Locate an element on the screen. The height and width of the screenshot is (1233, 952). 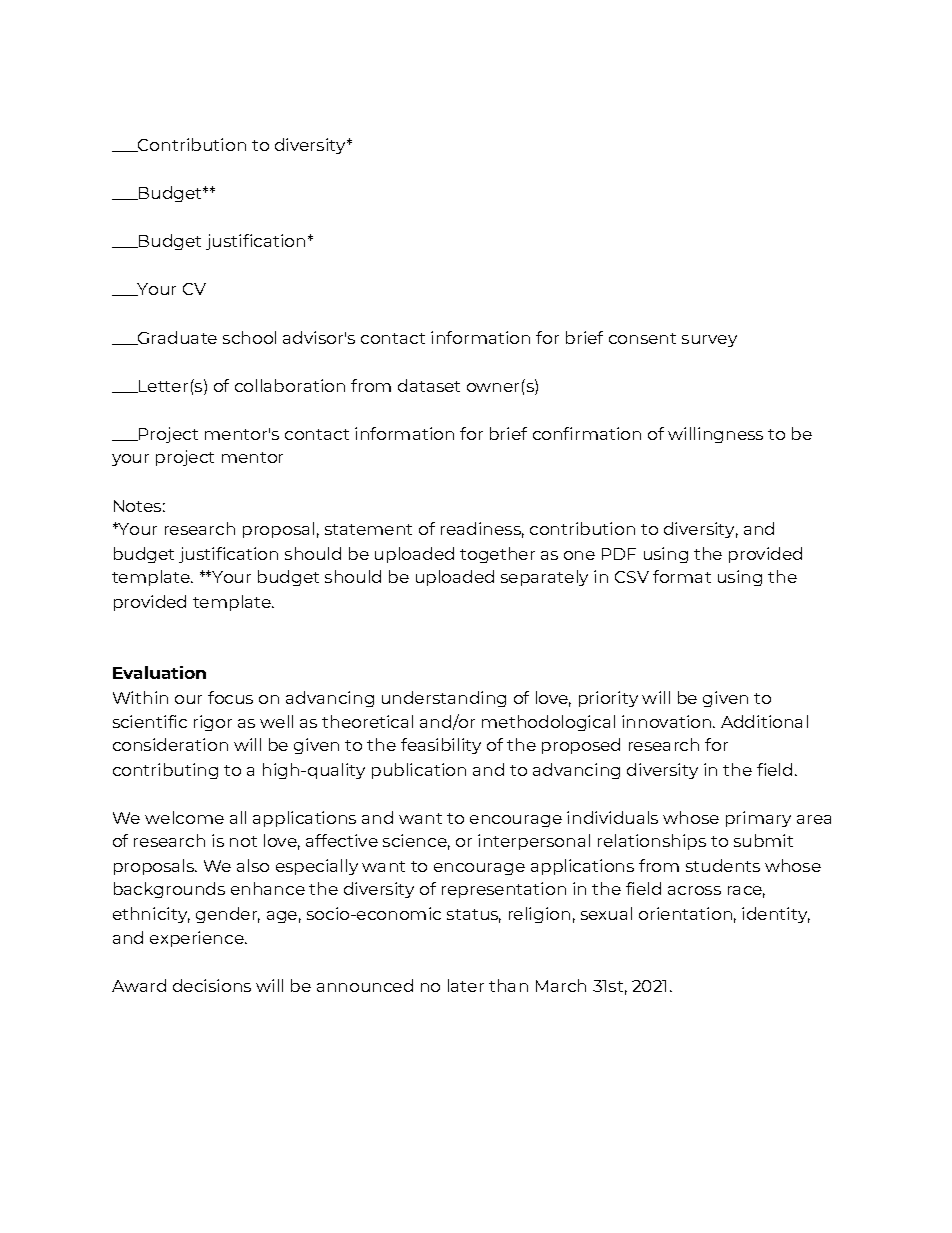
welcome is located at coordinates (184, 817).
